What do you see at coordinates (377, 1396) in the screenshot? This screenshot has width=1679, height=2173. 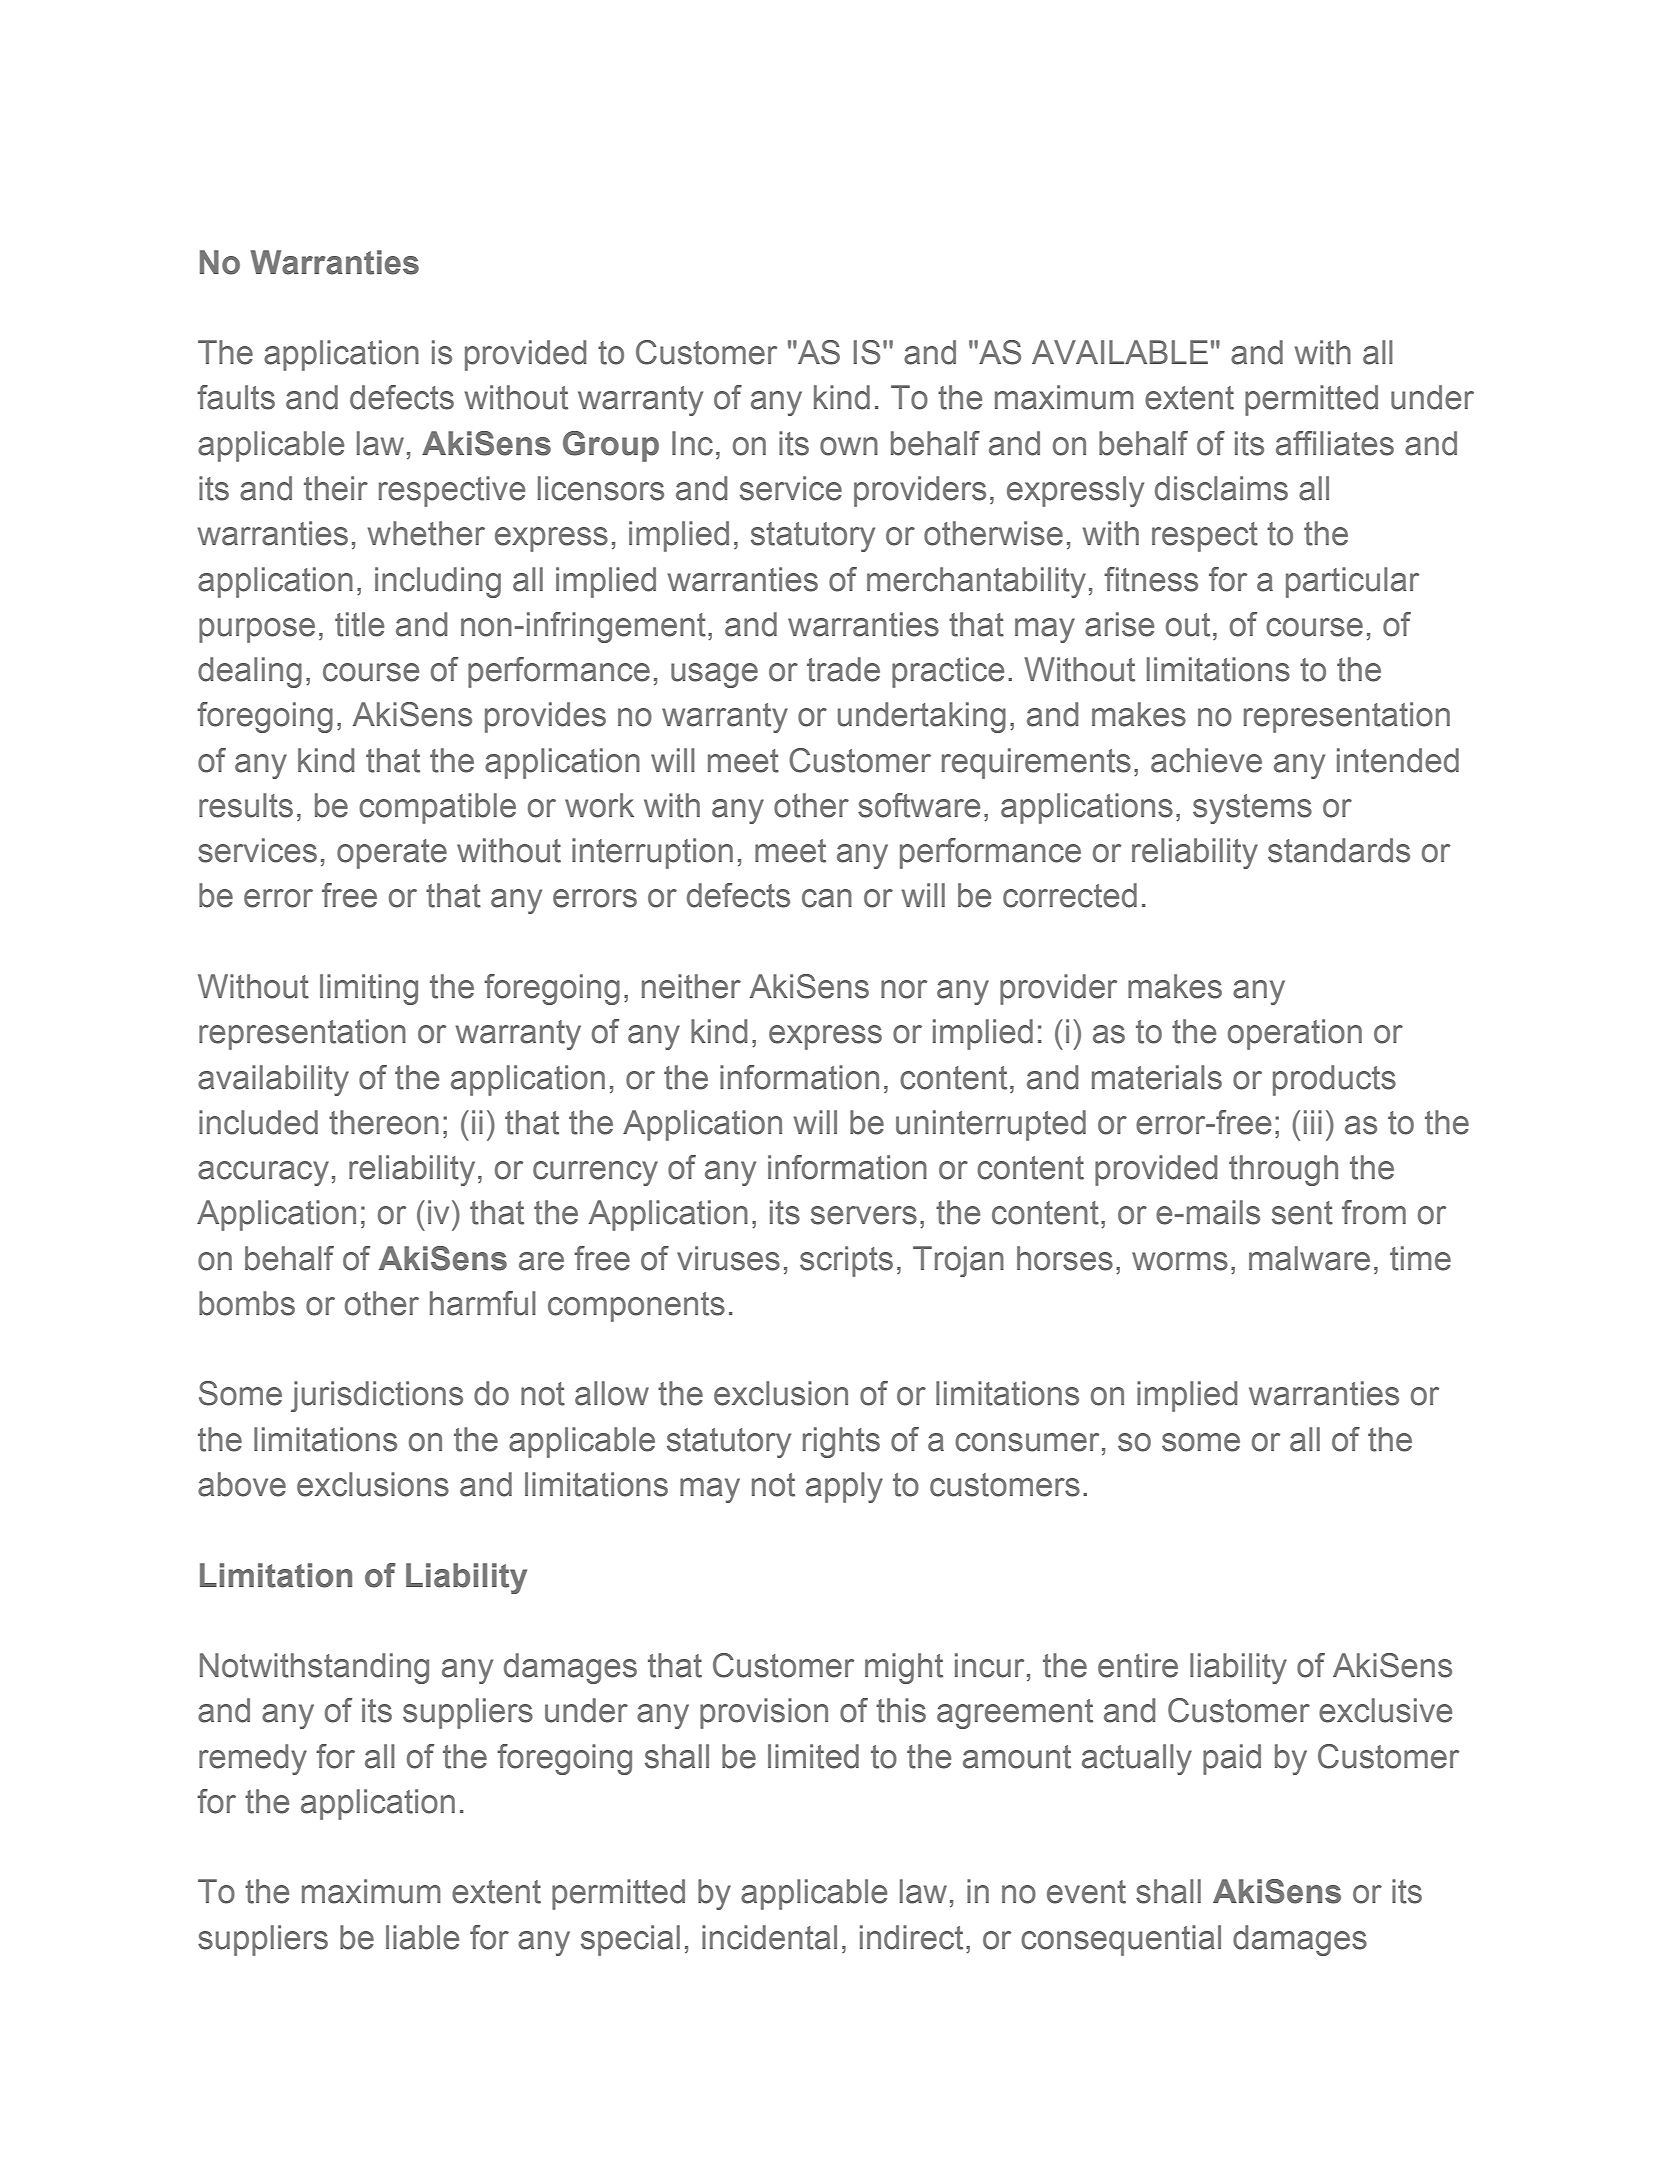 I see `jurisdictions` at bounding box center [377, 1396].
